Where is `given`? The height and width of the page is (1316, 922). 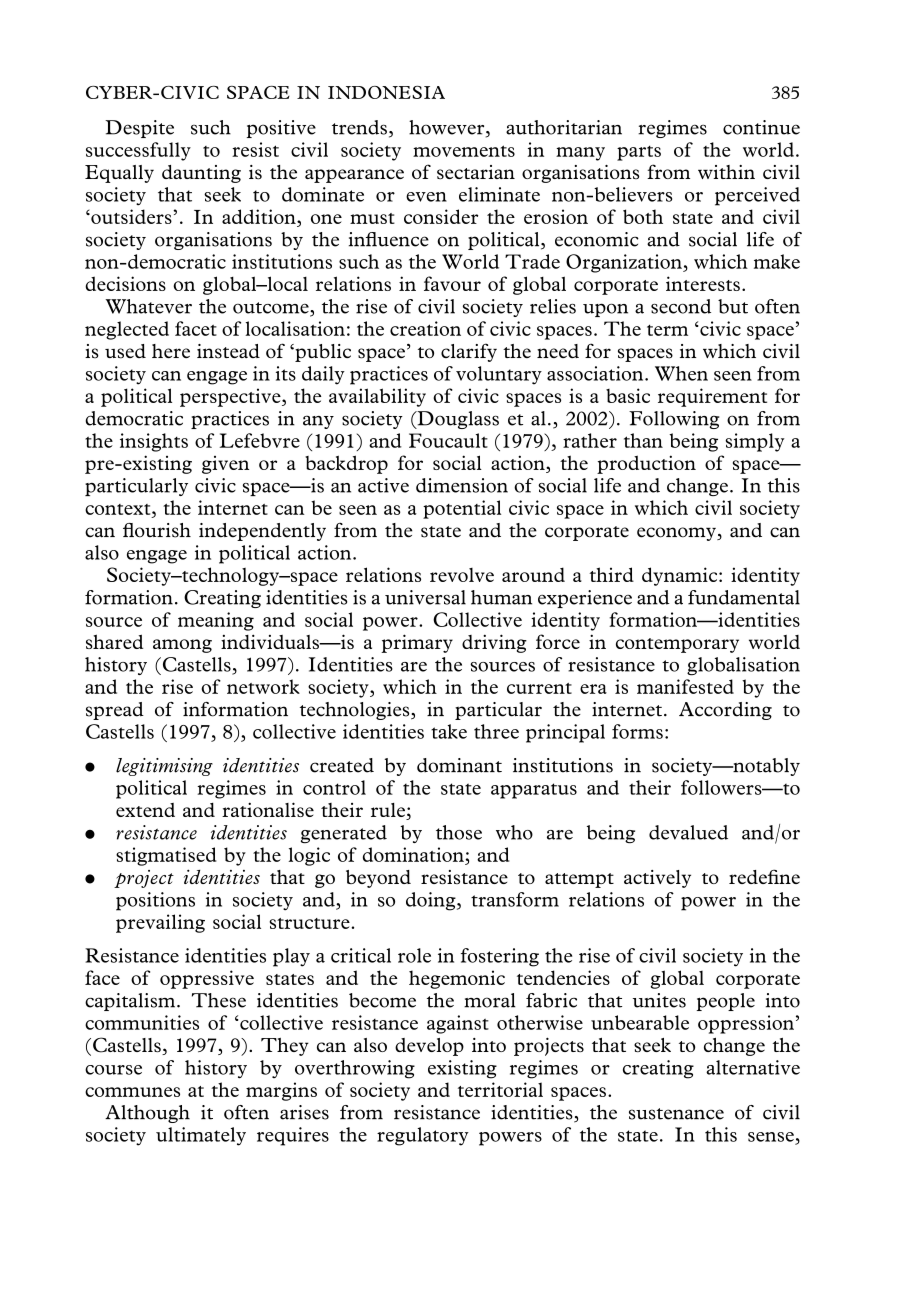 given is located at coordinates (225, 465).
